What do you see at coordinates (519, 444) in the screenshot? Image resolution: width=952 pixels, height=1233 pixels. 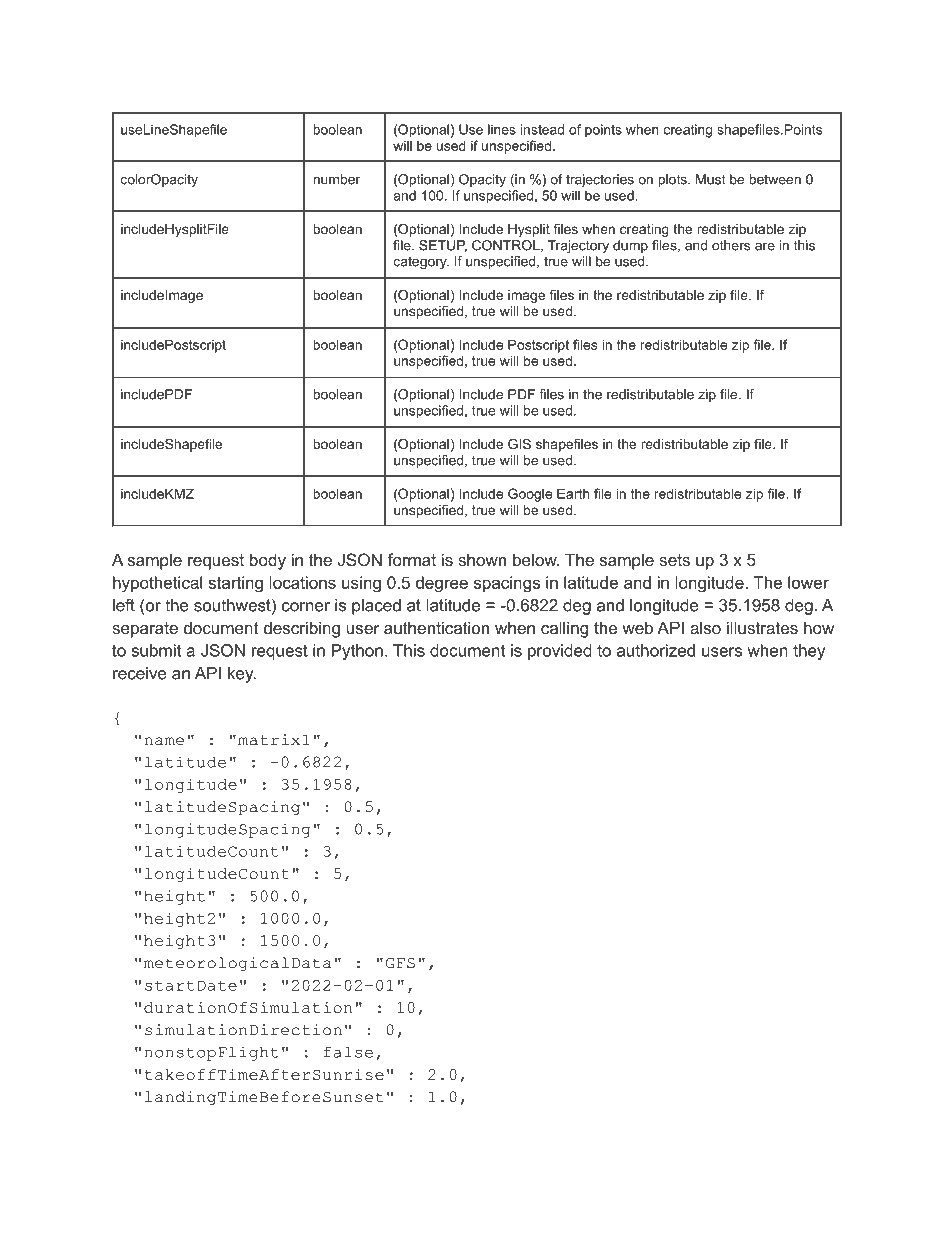 I see `GIS` at bounding box center [519, 444].
